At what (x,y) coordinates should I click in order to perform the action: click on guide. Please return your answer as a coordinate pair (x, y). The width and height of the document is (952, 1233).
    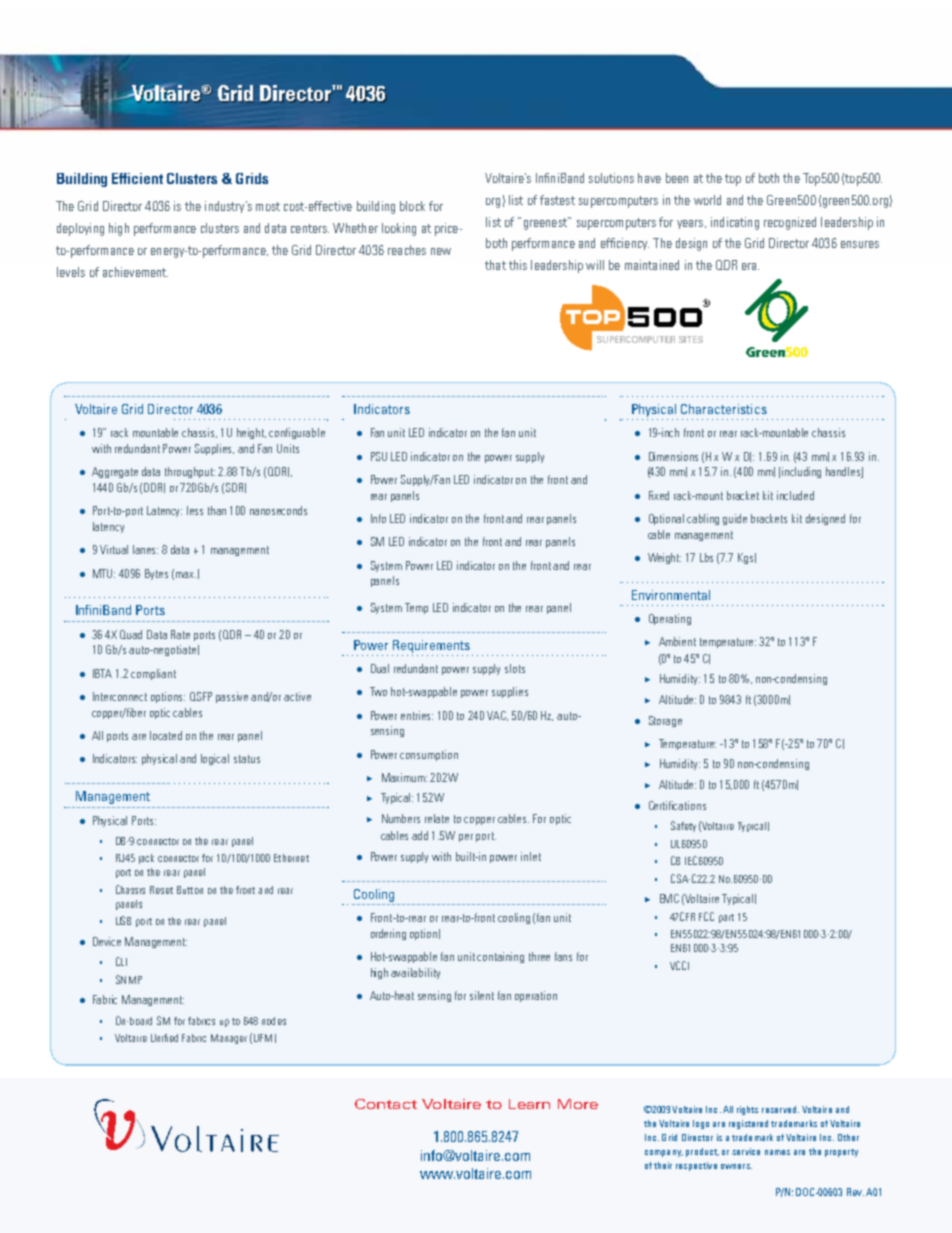
    Looking at the image, I should click on (735, 519).
